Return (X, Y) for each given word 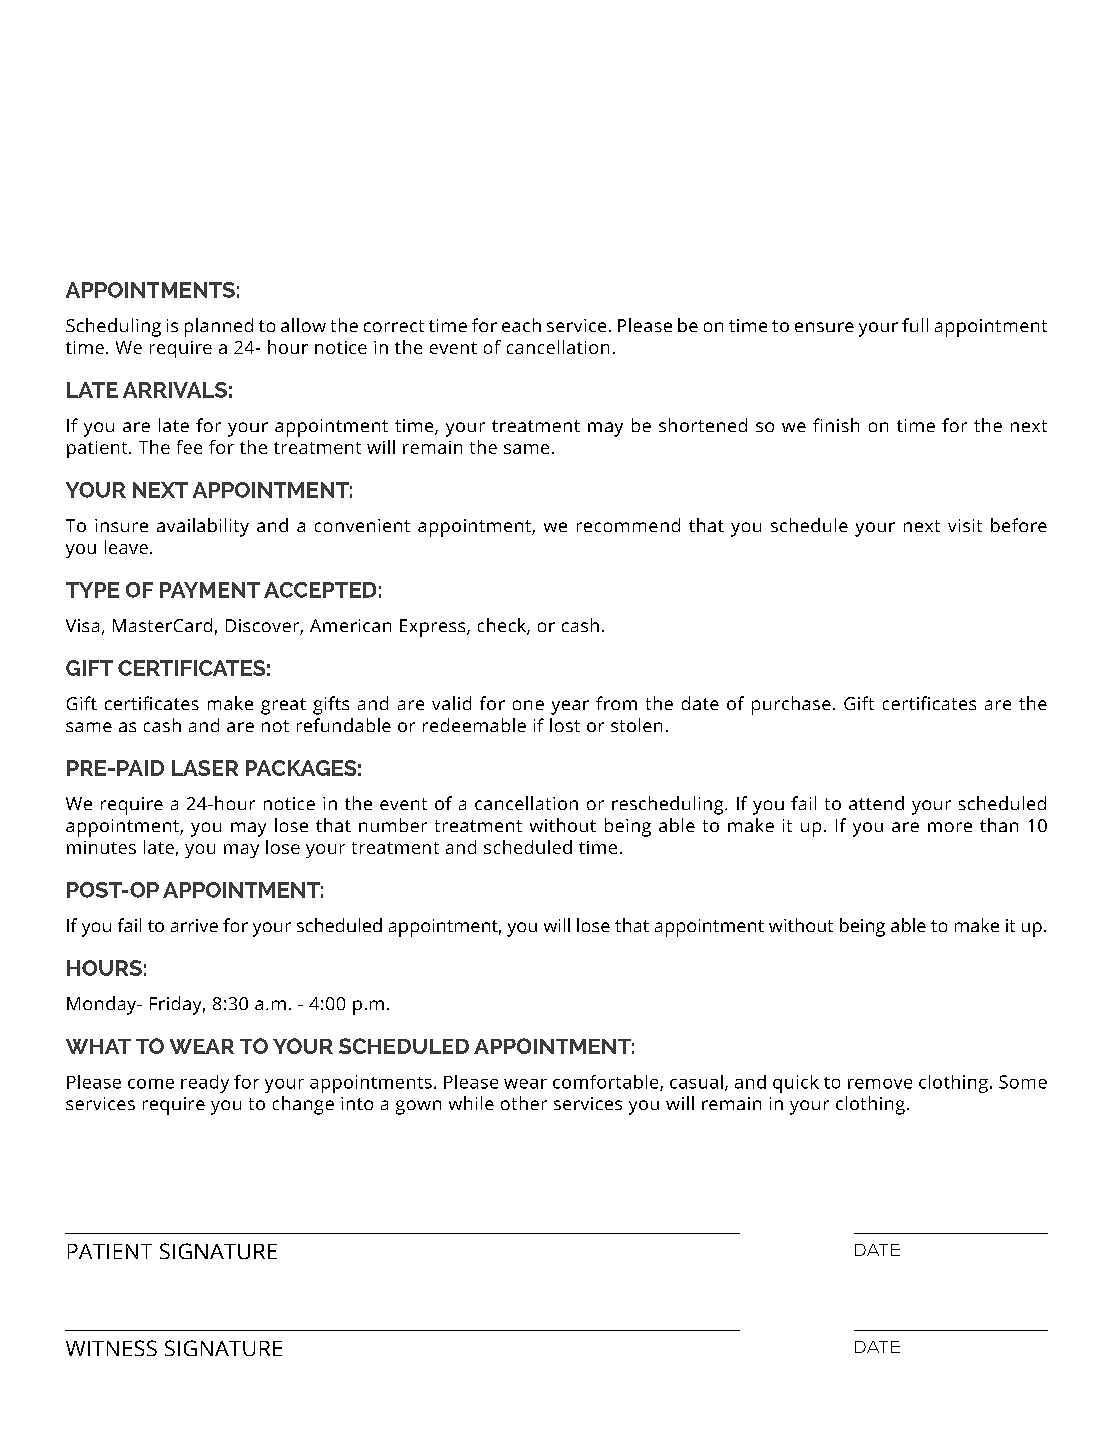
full (915, 325)
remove (880, 1084)
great (283, 706)
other (524, 1103)
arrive (194, 925)
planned (219, 327)
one (528, 705)
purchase (791, 705)
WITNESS (111, 1348)
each (521, 325)
